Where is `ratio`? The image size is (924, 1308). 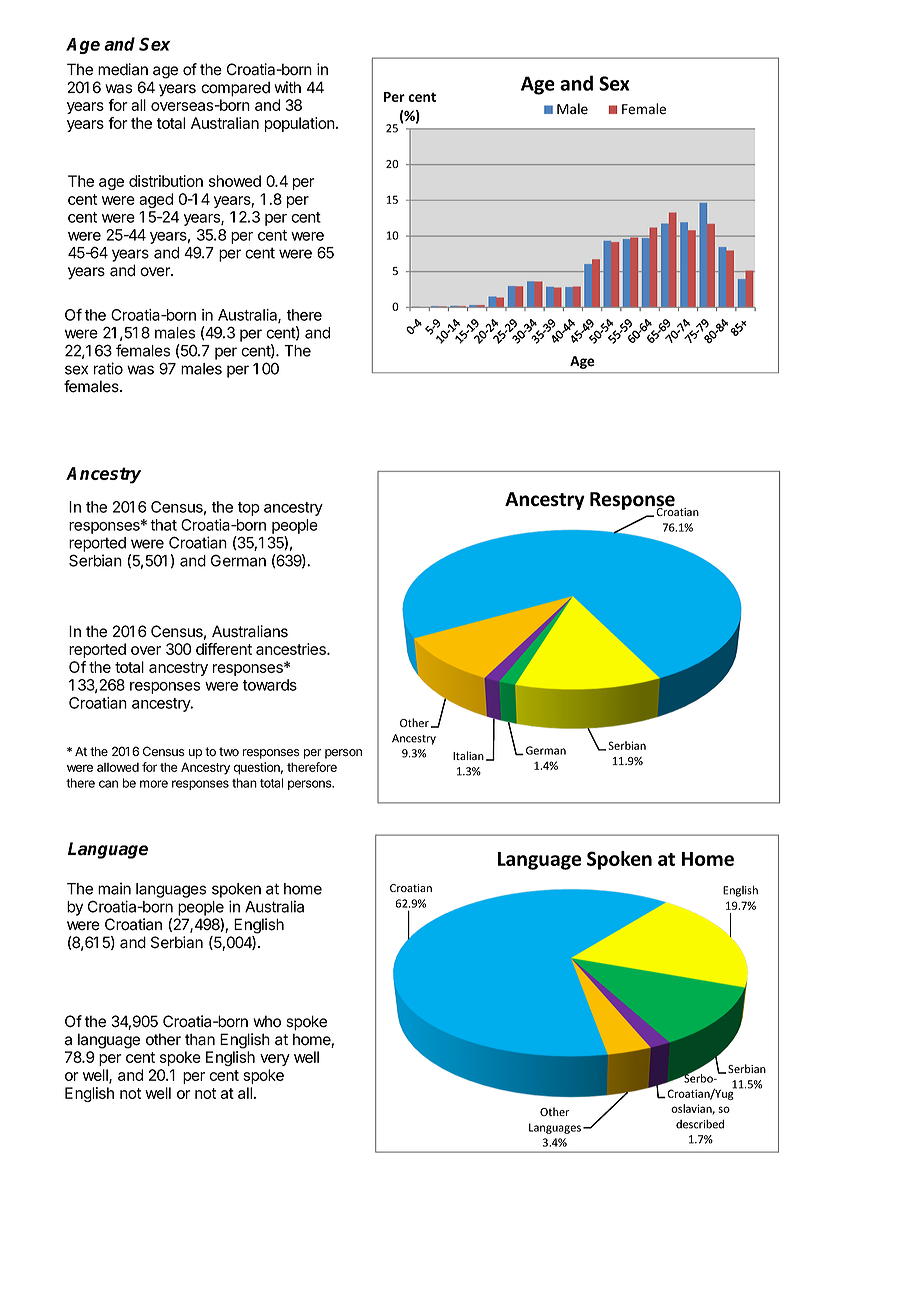
ratio is located at coordinates (108, 368).
